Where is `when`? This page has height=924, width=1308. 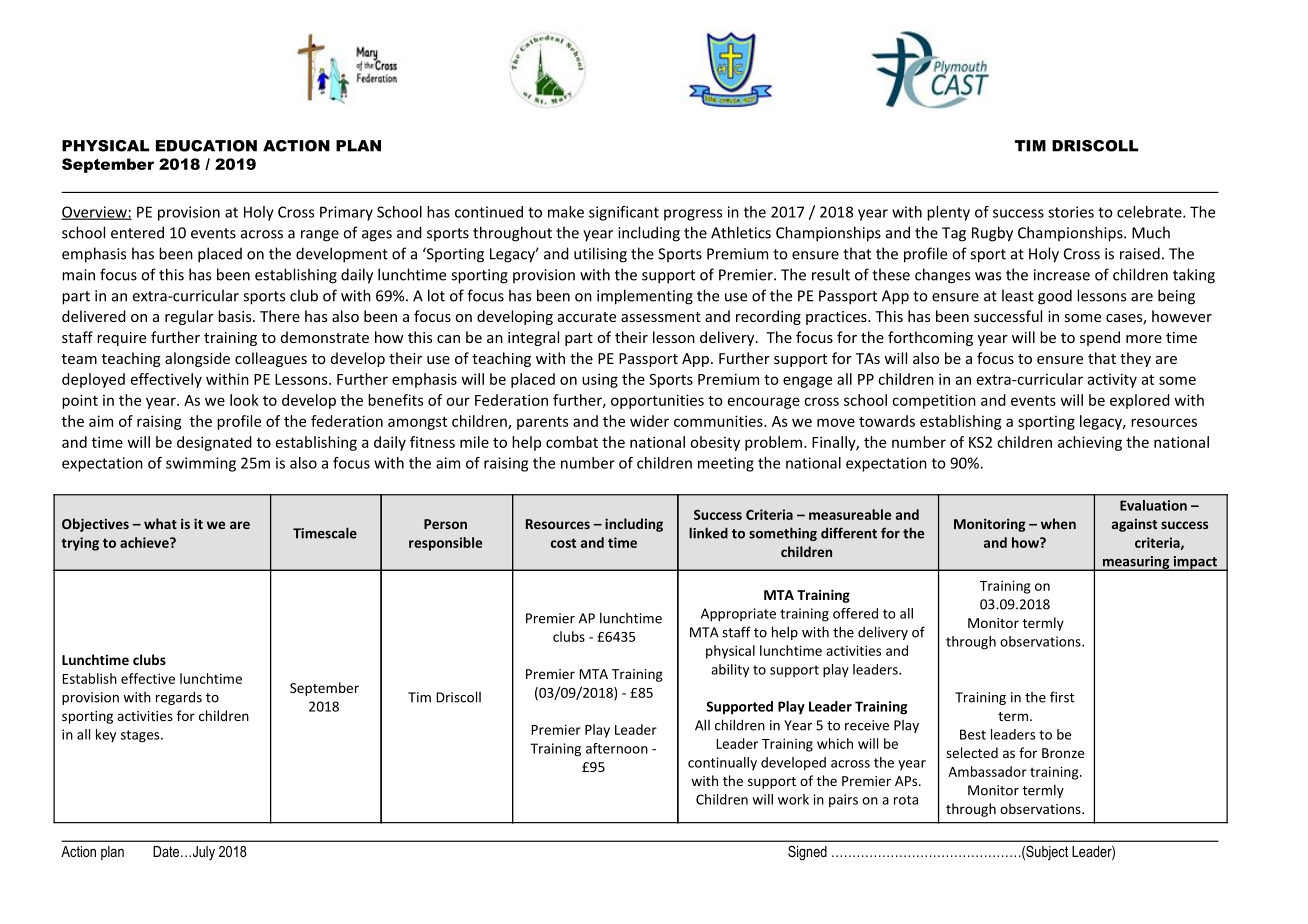 when is located at coordinates (1058, 523).
